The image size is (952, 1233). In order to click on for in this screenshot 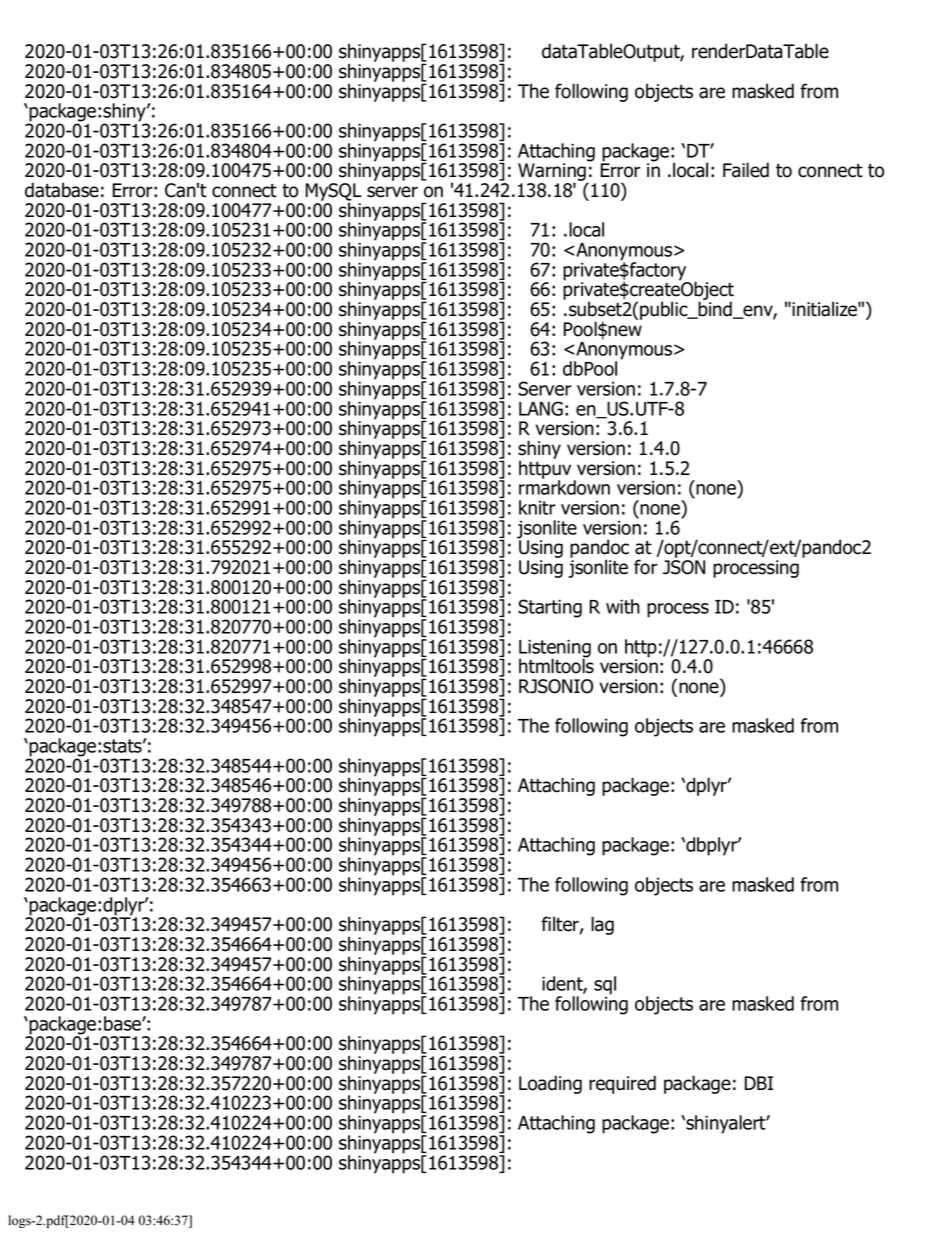, I will do `click(645, 567)`.
